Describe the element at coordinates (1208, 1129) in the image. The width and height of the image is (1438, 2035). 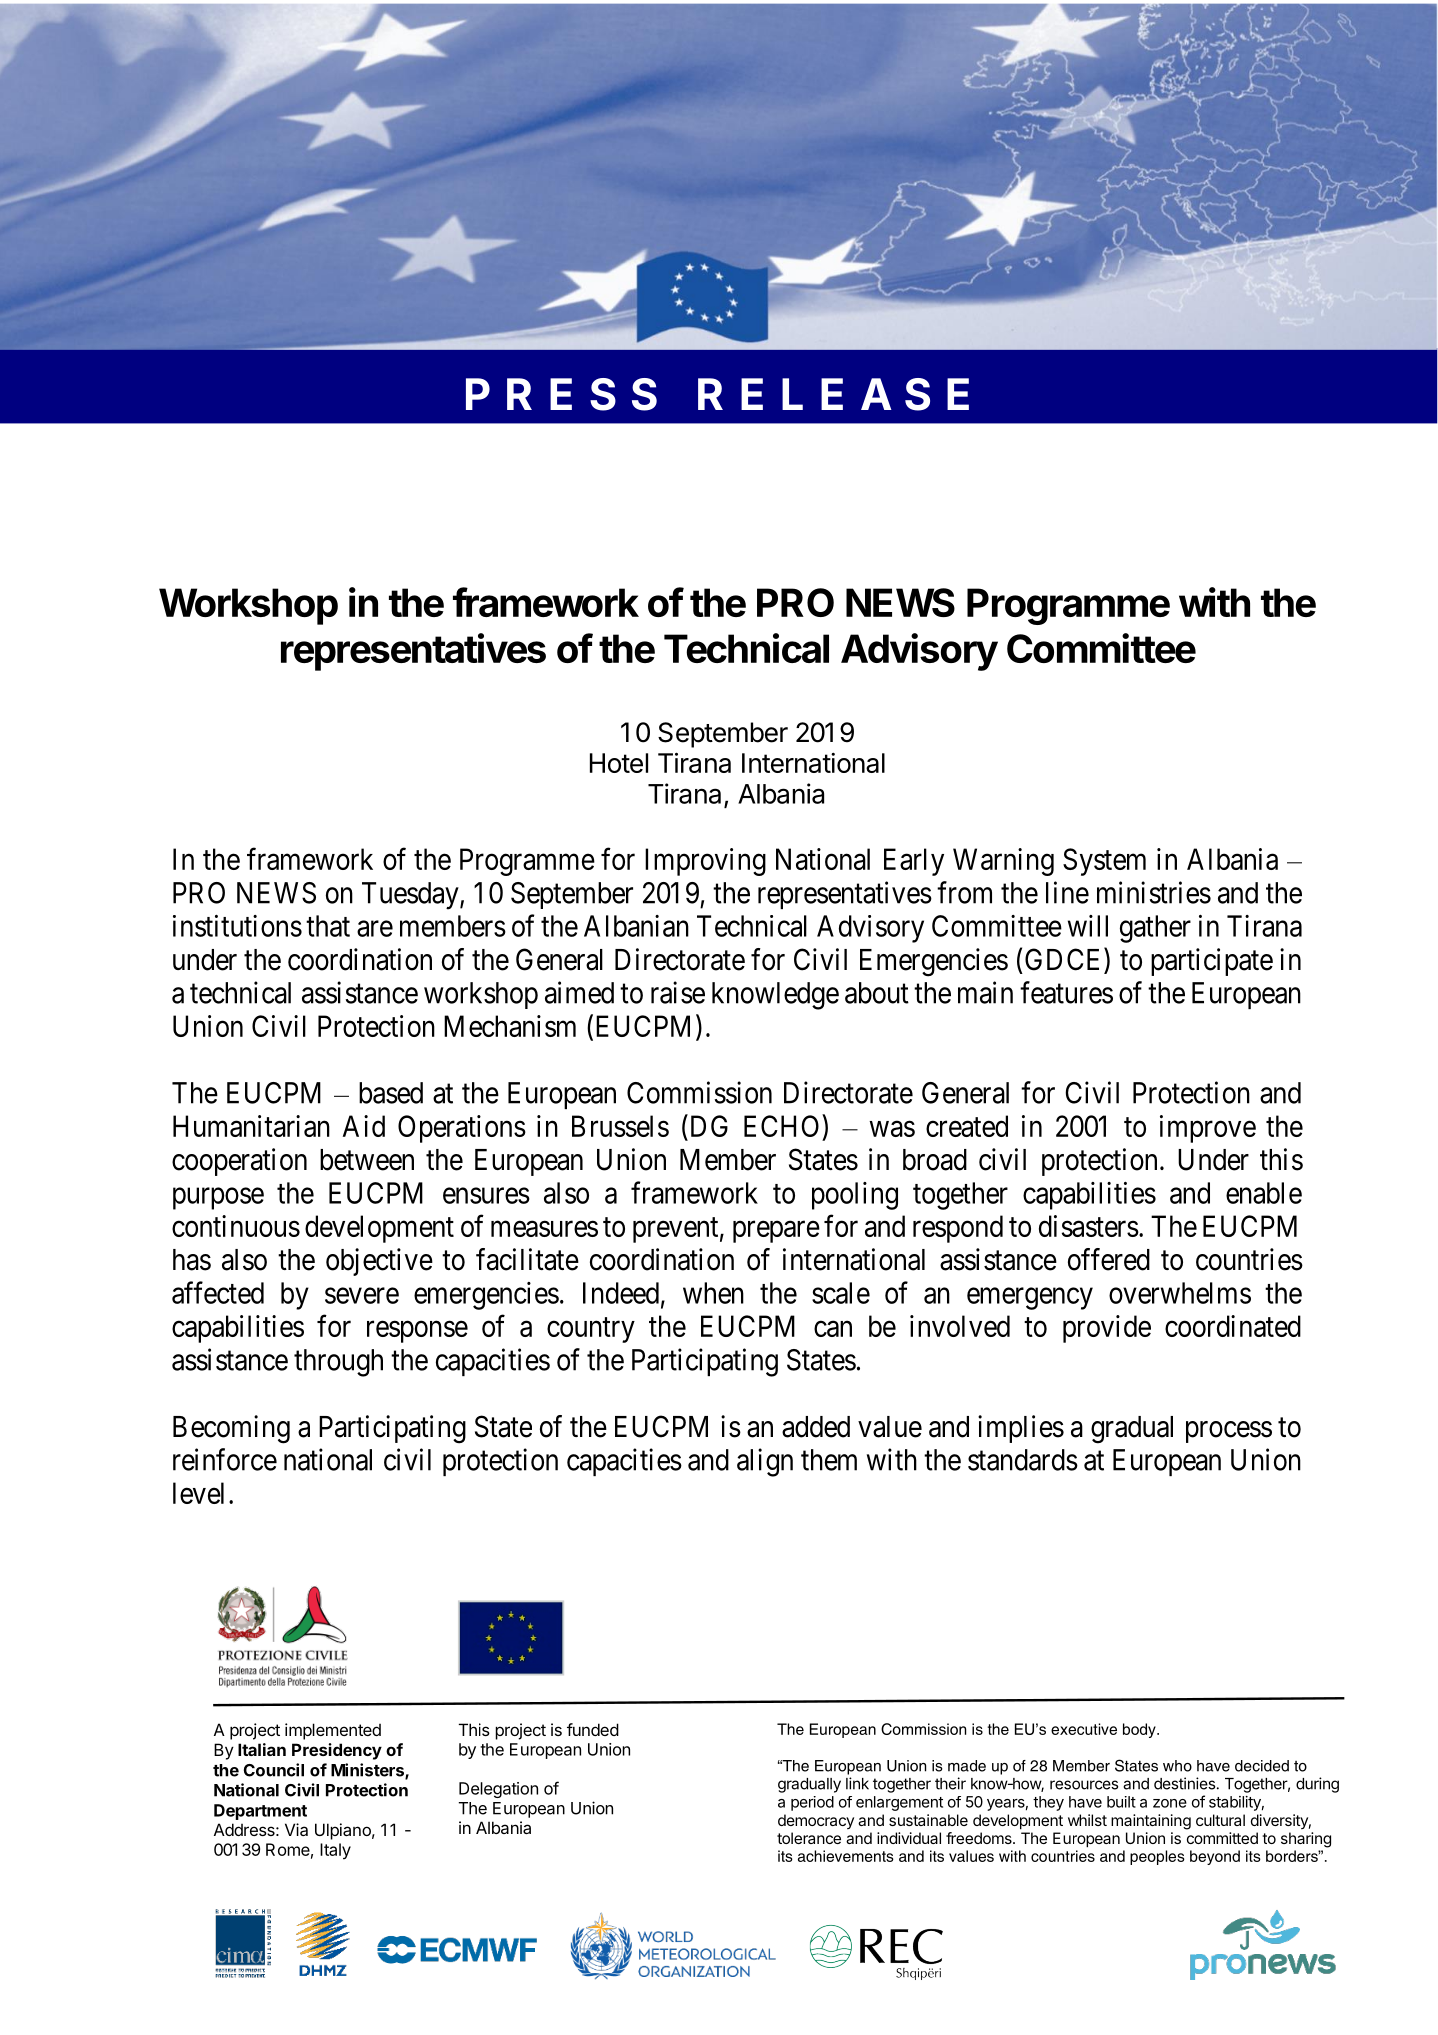
I see `improve` at that location.
